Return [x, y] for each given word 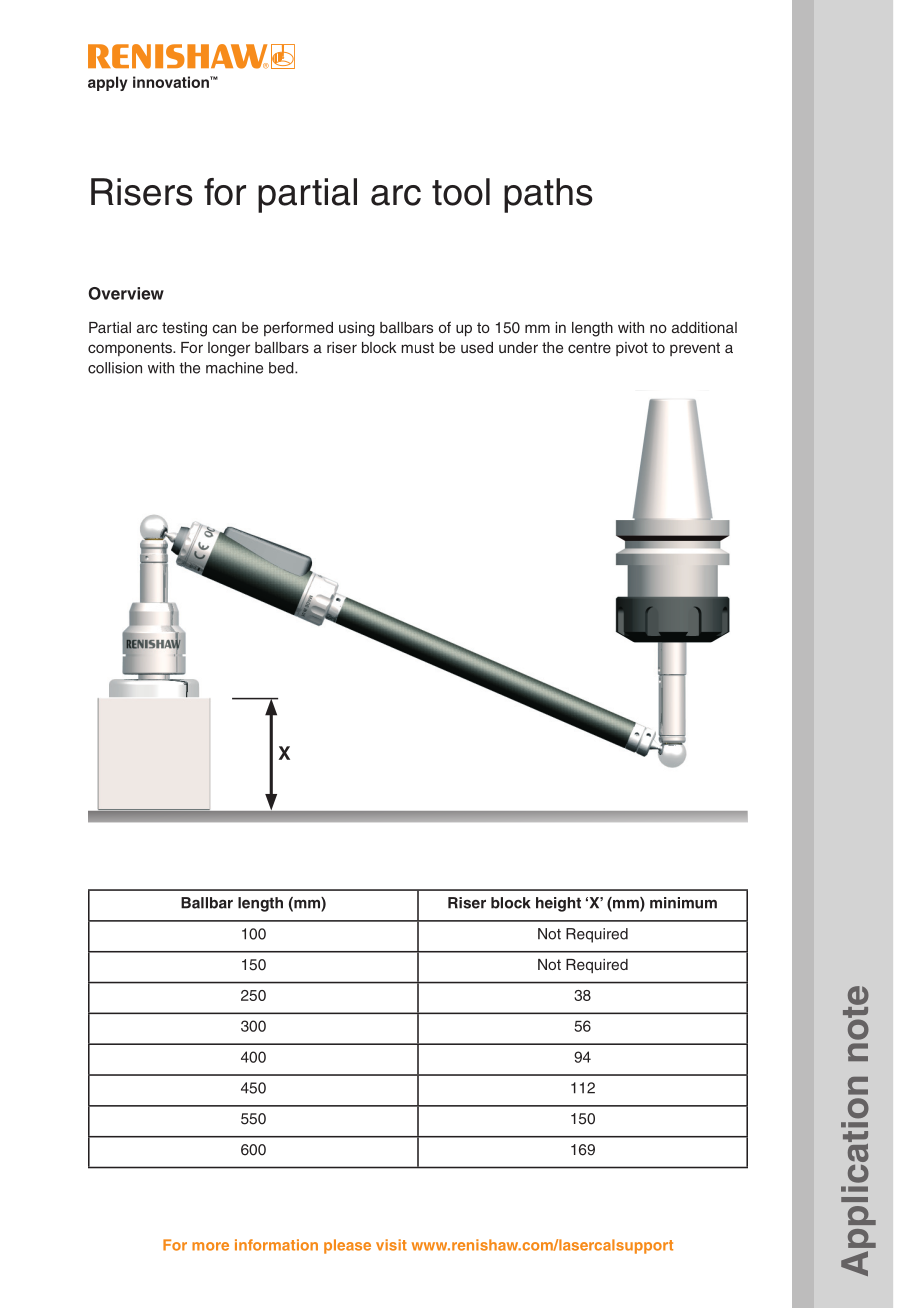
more [210, 1246]
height [558, 904]
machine [234, 368]
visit [391, 1245]
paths [548, 195]
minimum [683, 903]
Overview [126, 293]
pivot [632, 349]
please [347, 1246]
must [417, 347]
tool [461, 192]
